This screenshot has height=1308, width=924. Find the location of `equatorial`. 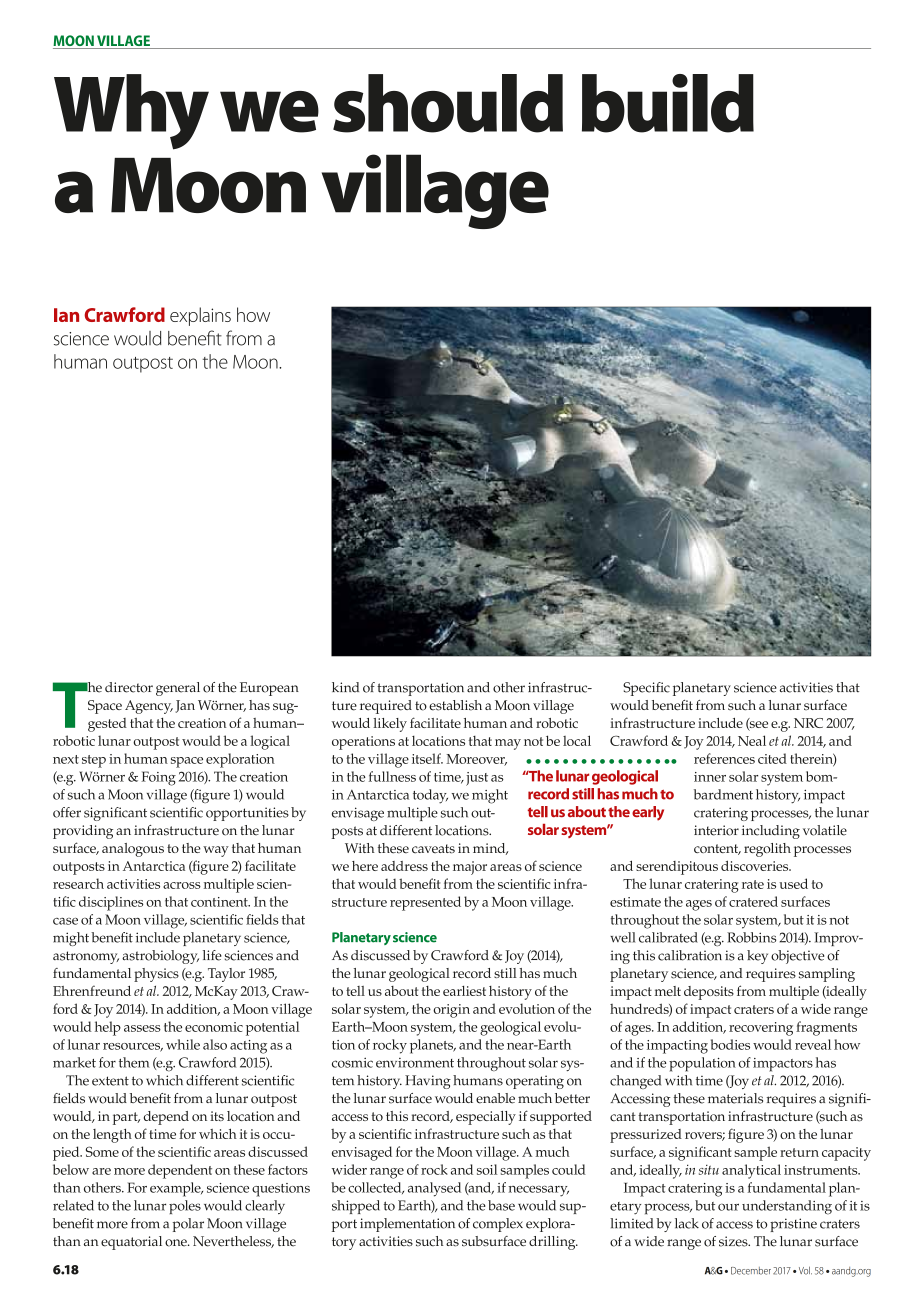

equatorial is located at coordinates (131, 1243).
